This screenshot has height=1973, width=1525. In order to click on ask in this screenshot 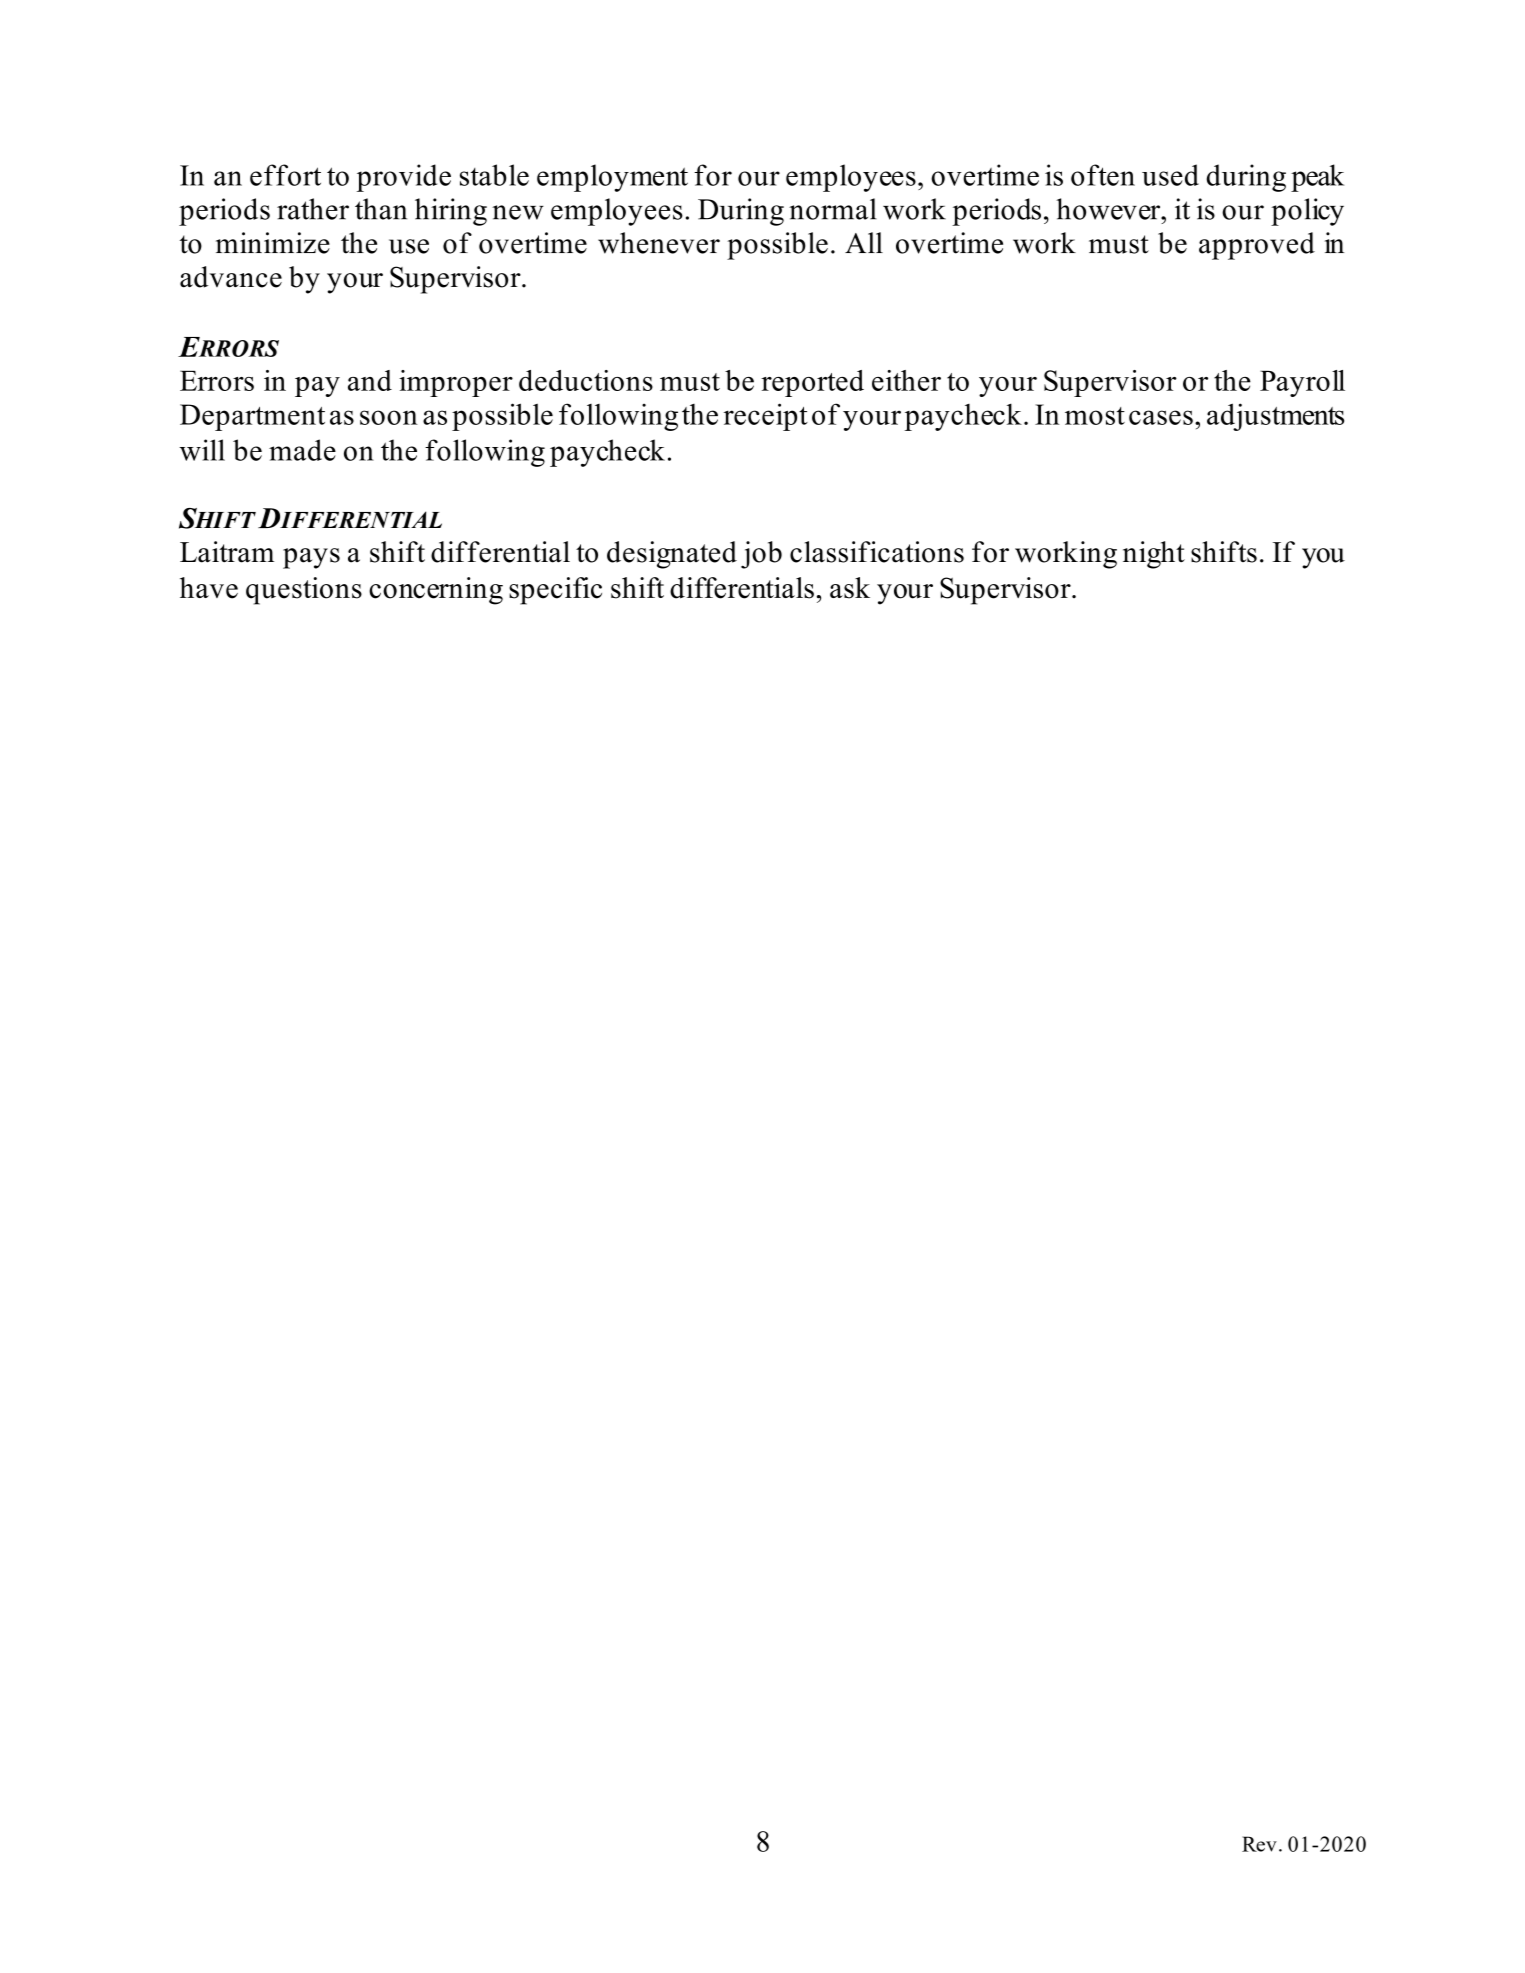, I will do `click(850, 588)`.
